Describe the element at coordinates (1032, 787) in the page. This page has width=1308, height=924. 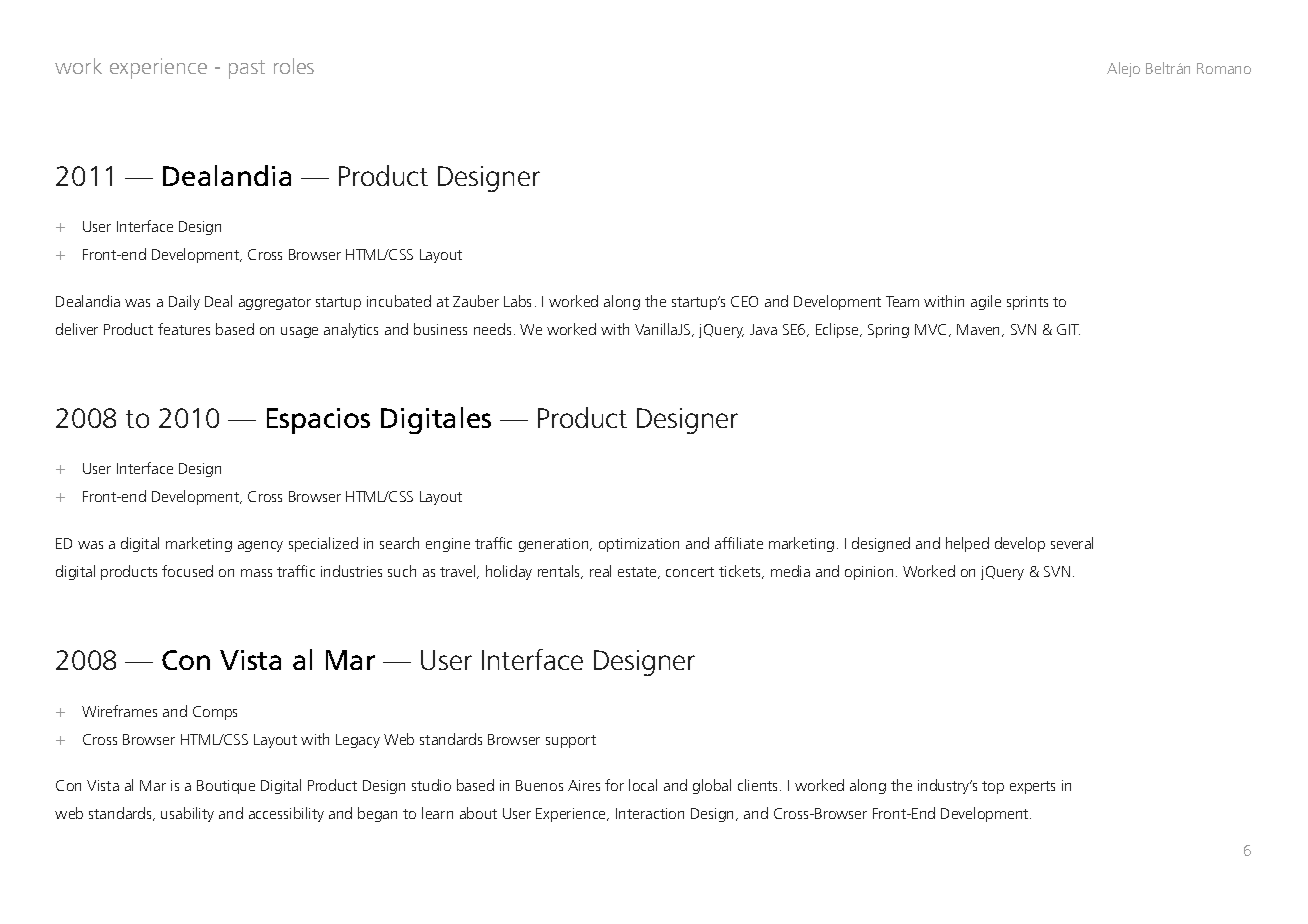
I see `experts` at that location.
